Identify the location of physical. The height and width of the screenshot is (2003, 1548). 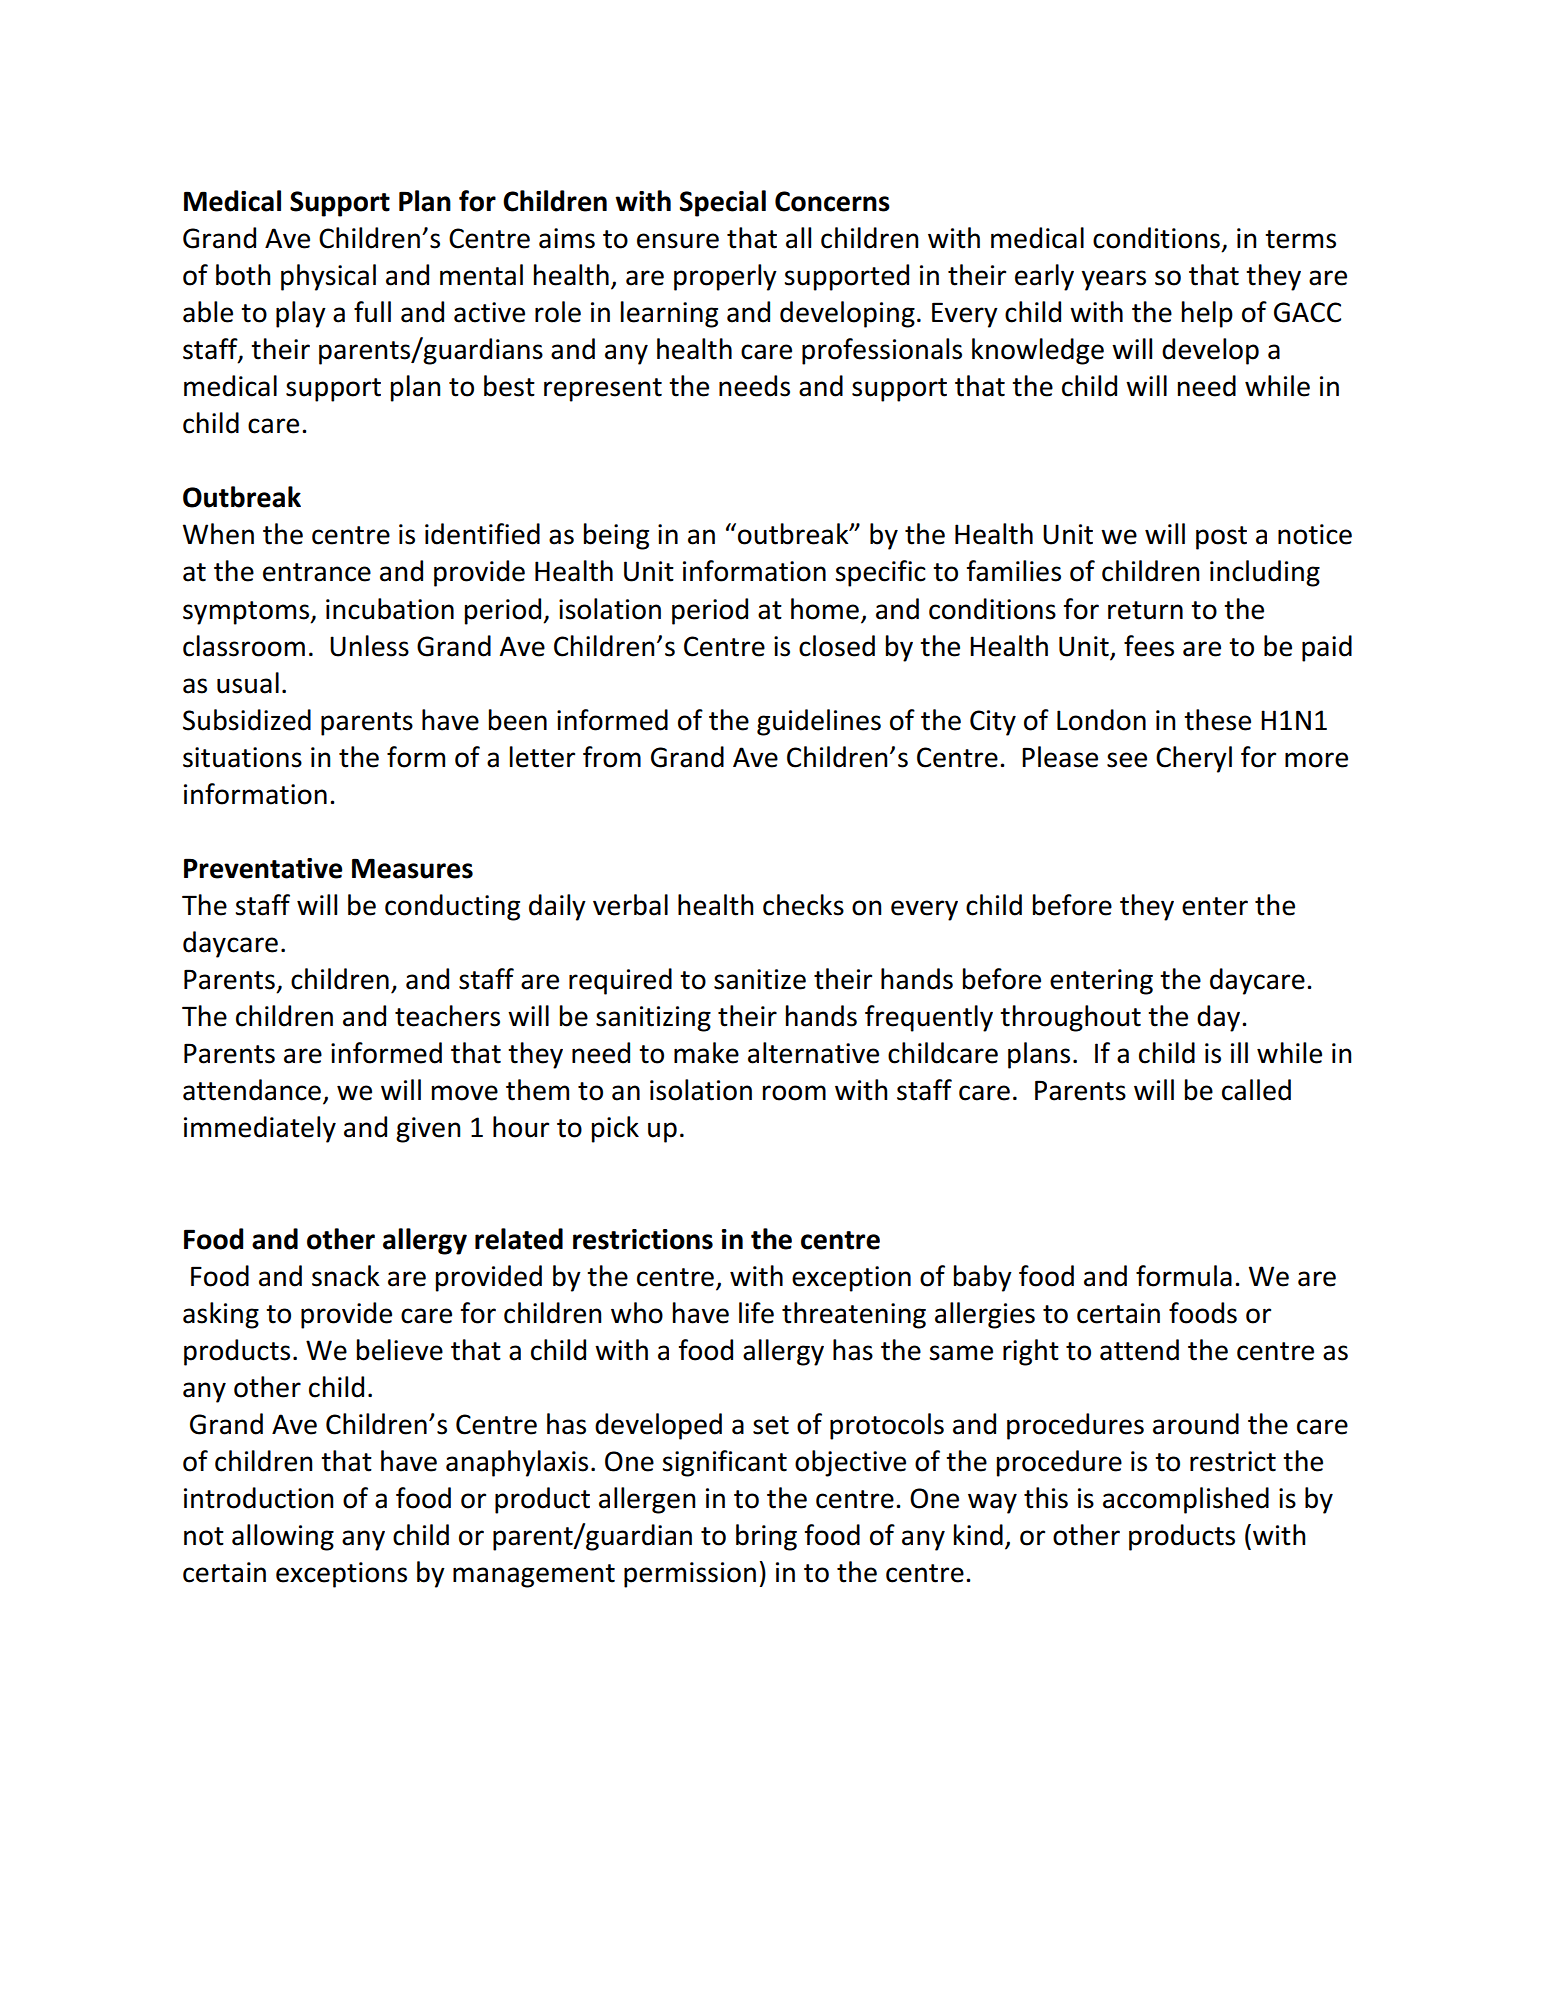
(328, 277).
